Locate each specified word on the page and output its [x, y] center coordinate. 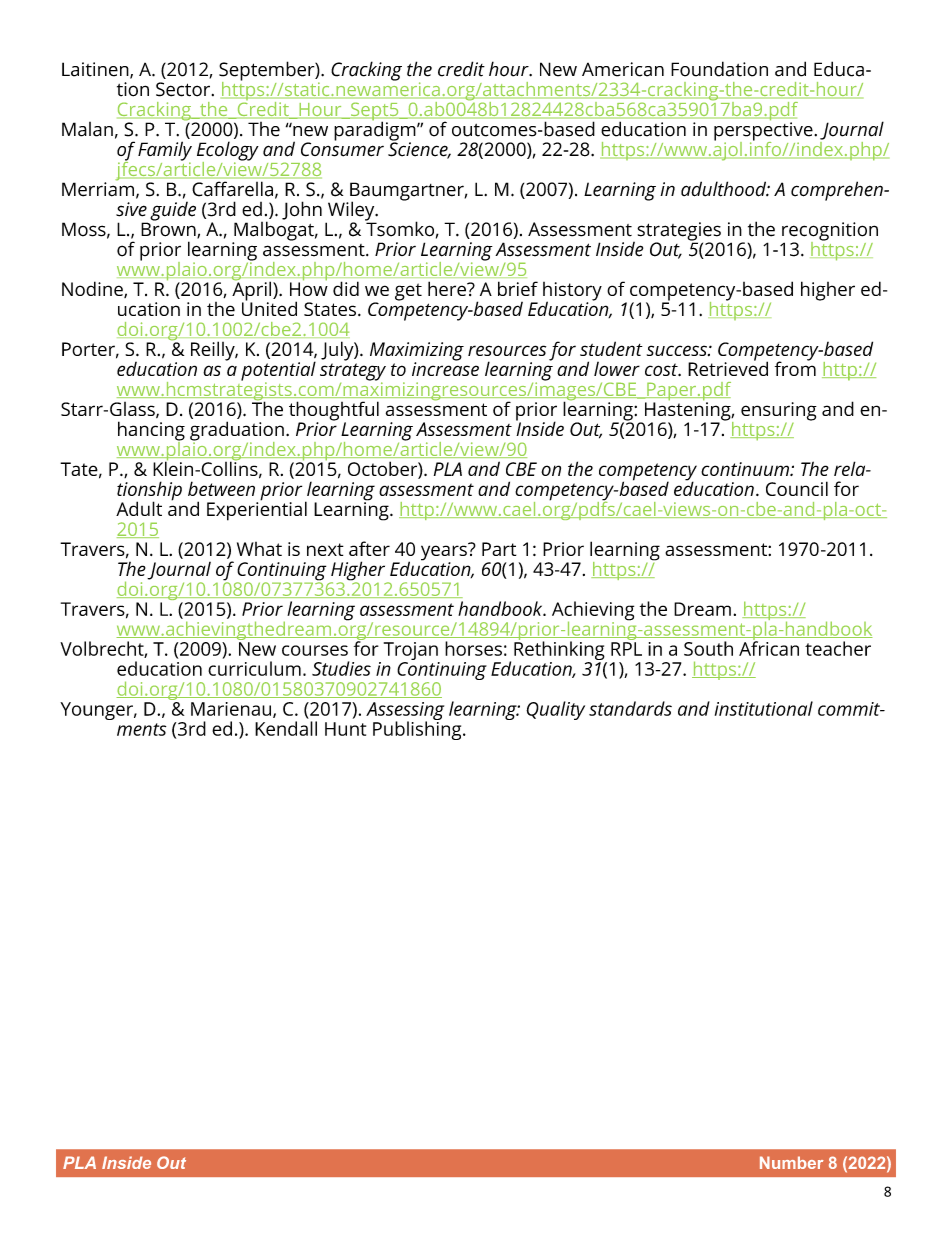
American [623, 69]
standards [630, 708]
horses [473, 648]
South [708, 648]
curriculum [254, 668]
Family [165, 152]
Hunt [345, 729]
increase [445, 367]
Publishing [418, 729]
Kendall [286, 728]
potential [278, 372]
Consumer [342, 148]
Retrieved [728, 367]
